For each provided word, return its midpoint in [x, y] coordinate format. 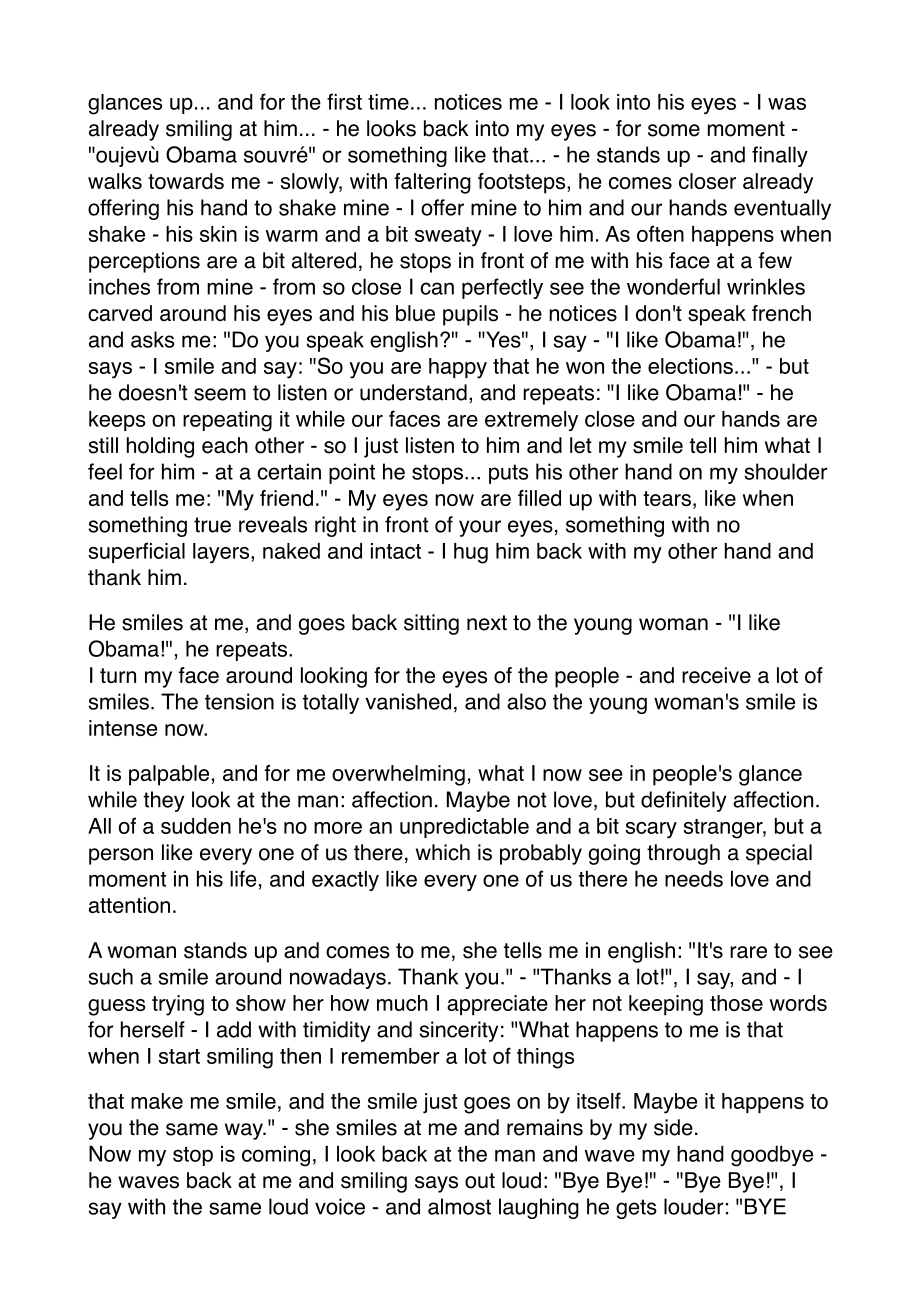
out [480, 1181]
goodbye [772, 1156]
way [245, 1131]
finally [780, 156]
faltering [432, 183]
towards [186, 181]
